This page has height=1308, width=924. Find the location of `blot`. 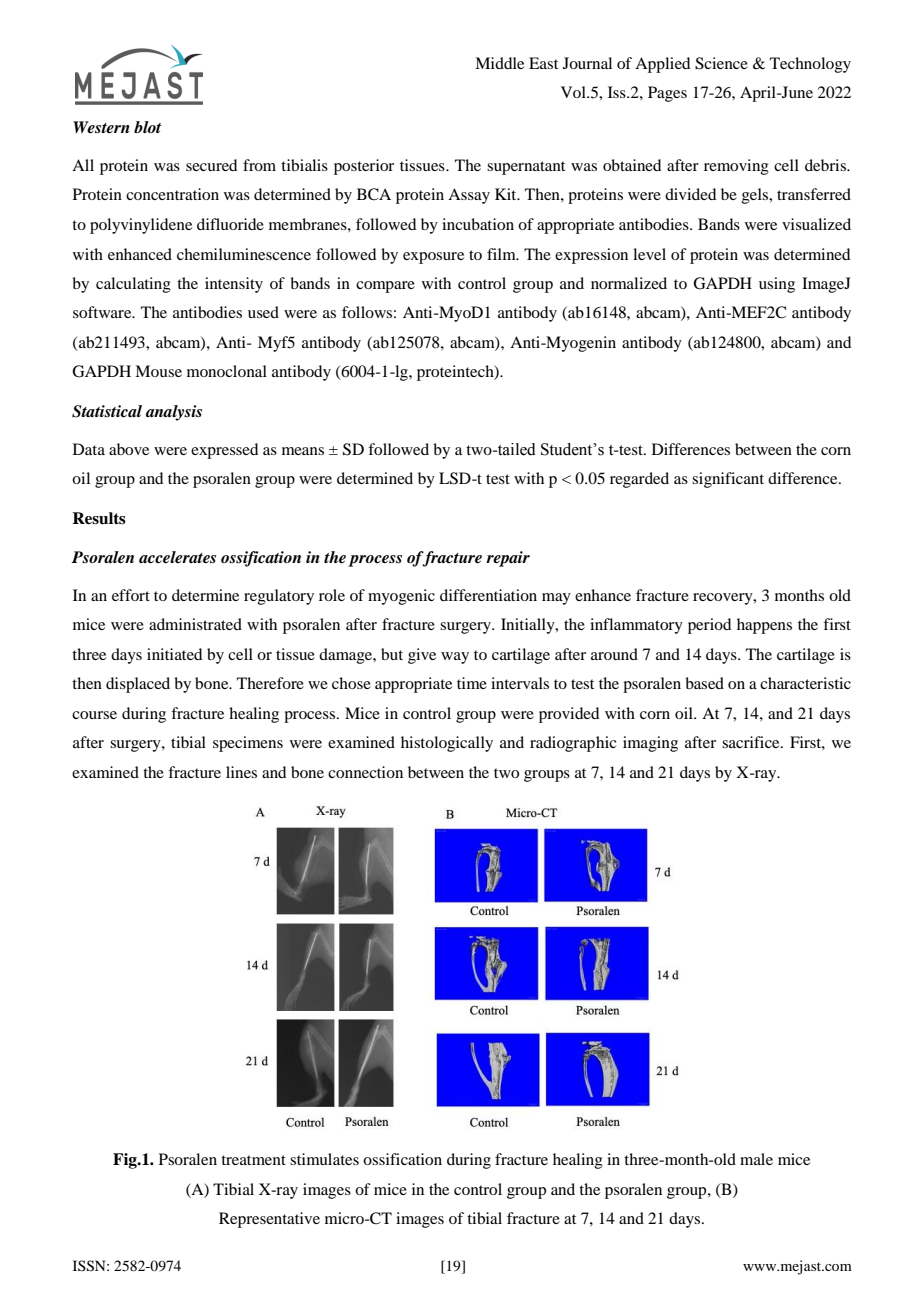

blot is located at coordinates (147, 127).
